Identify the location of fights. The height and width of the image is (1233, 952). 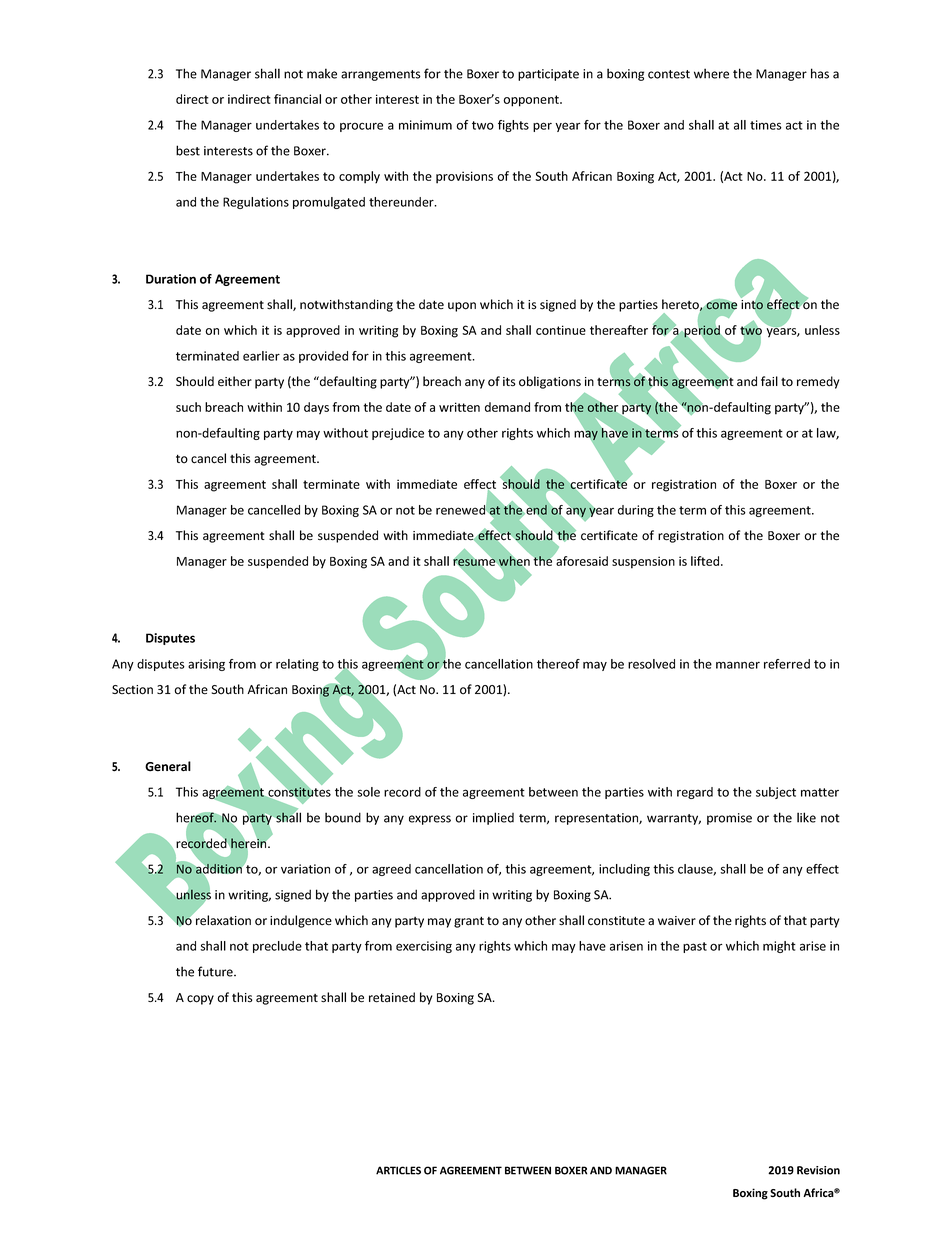
(513, 126).
